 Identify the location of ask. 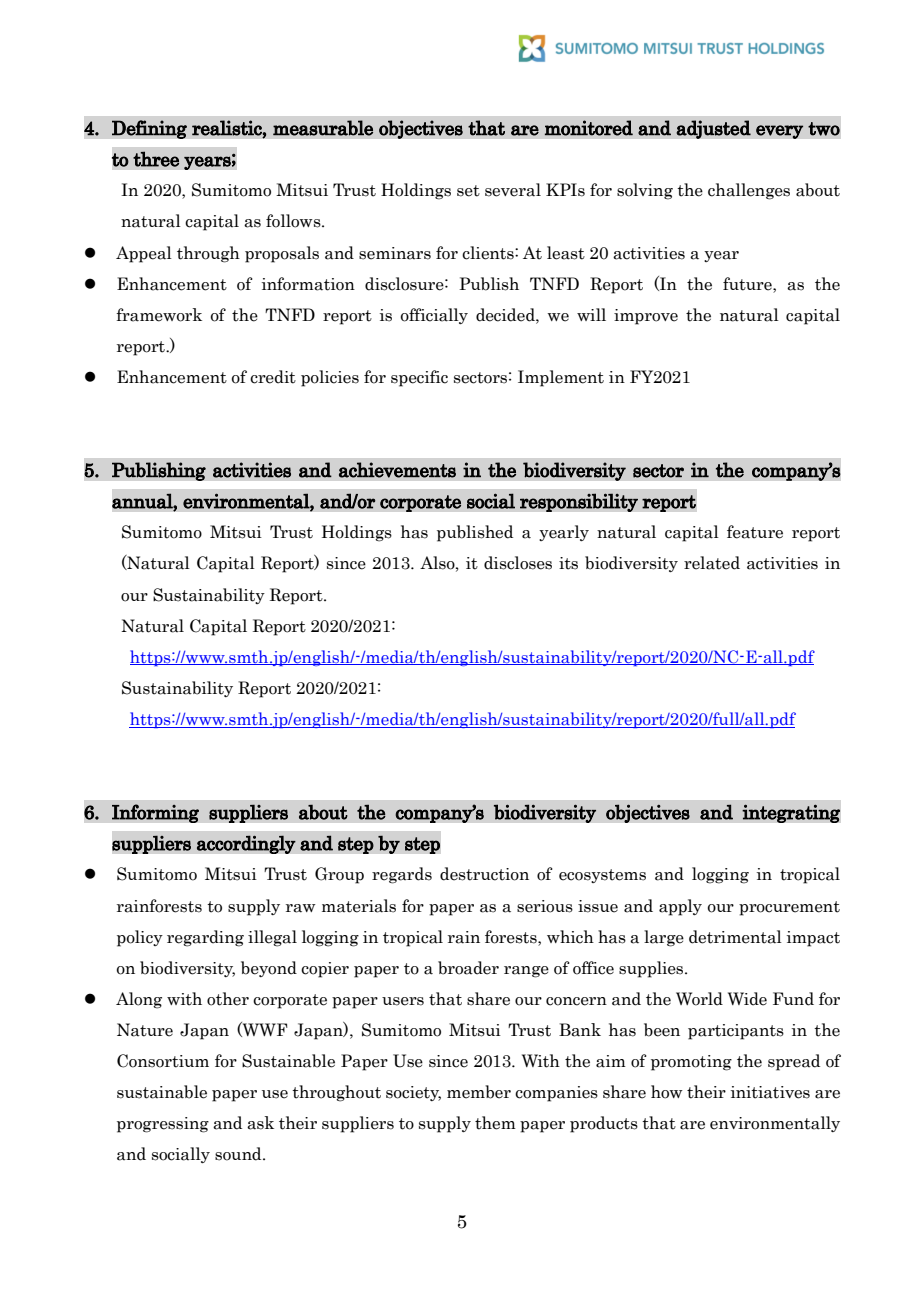
(260, 1123).
